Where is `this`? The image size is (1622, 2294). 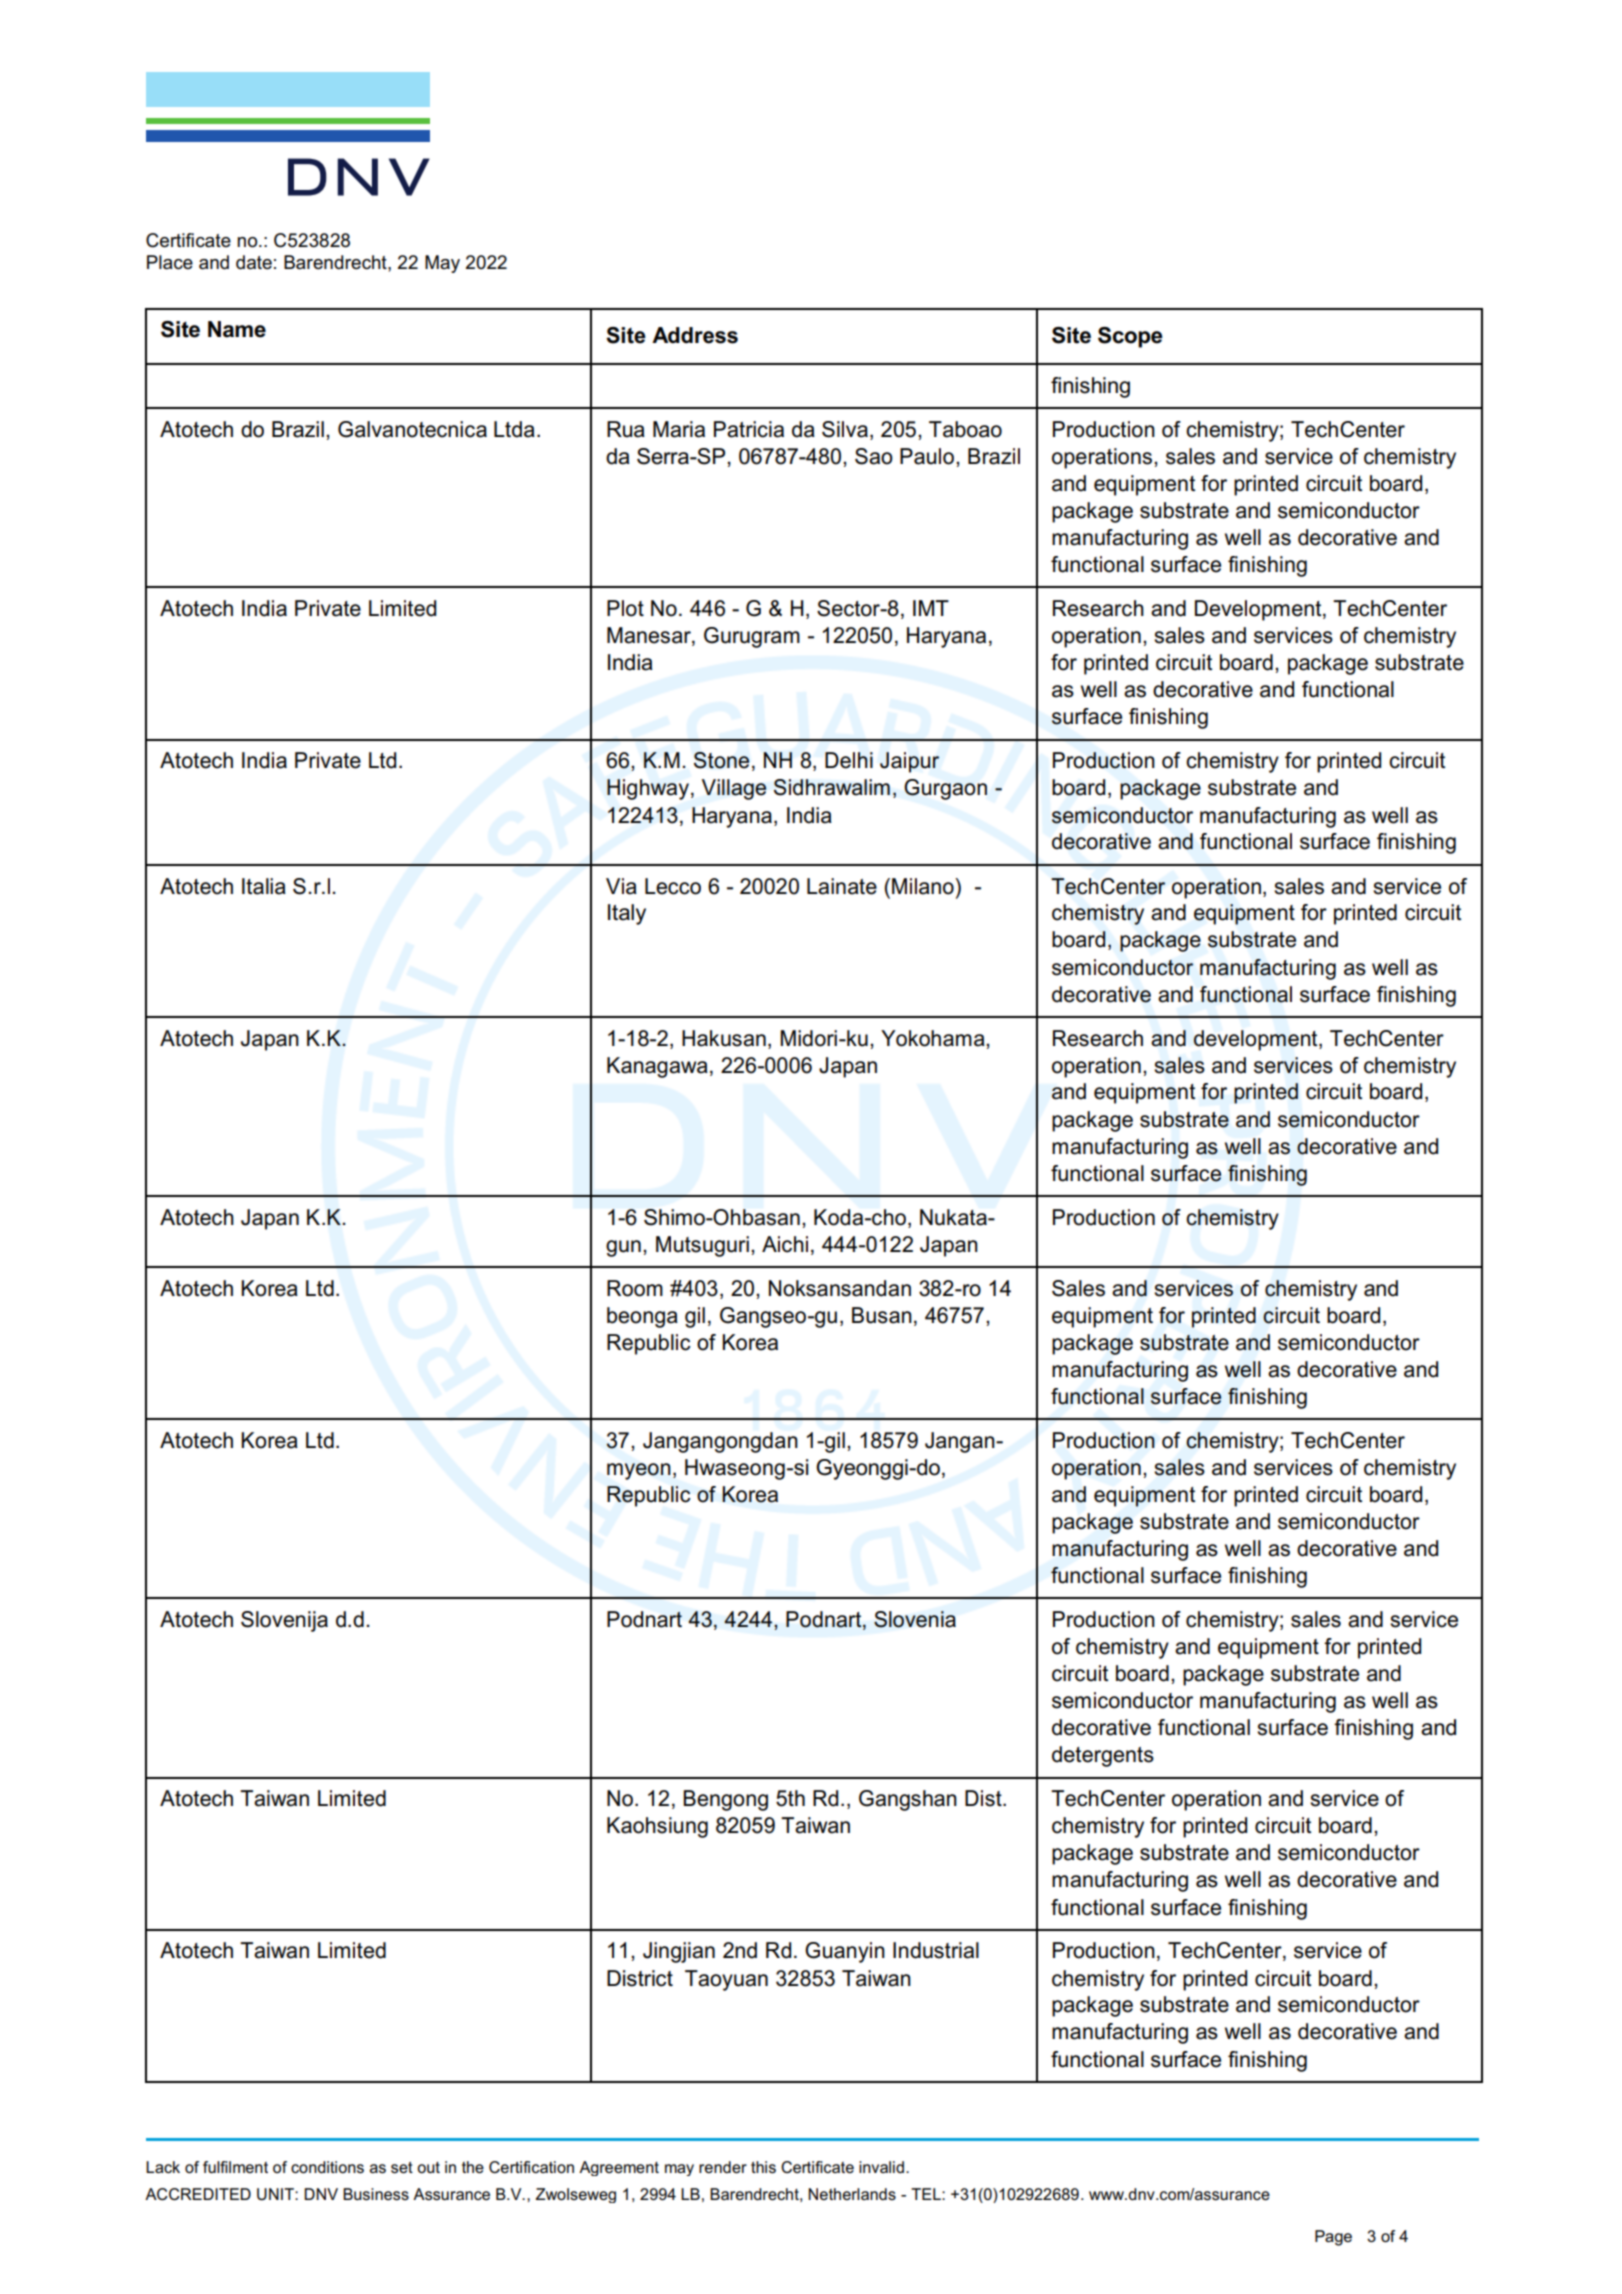 this is located at coordinates (763, 2167).
